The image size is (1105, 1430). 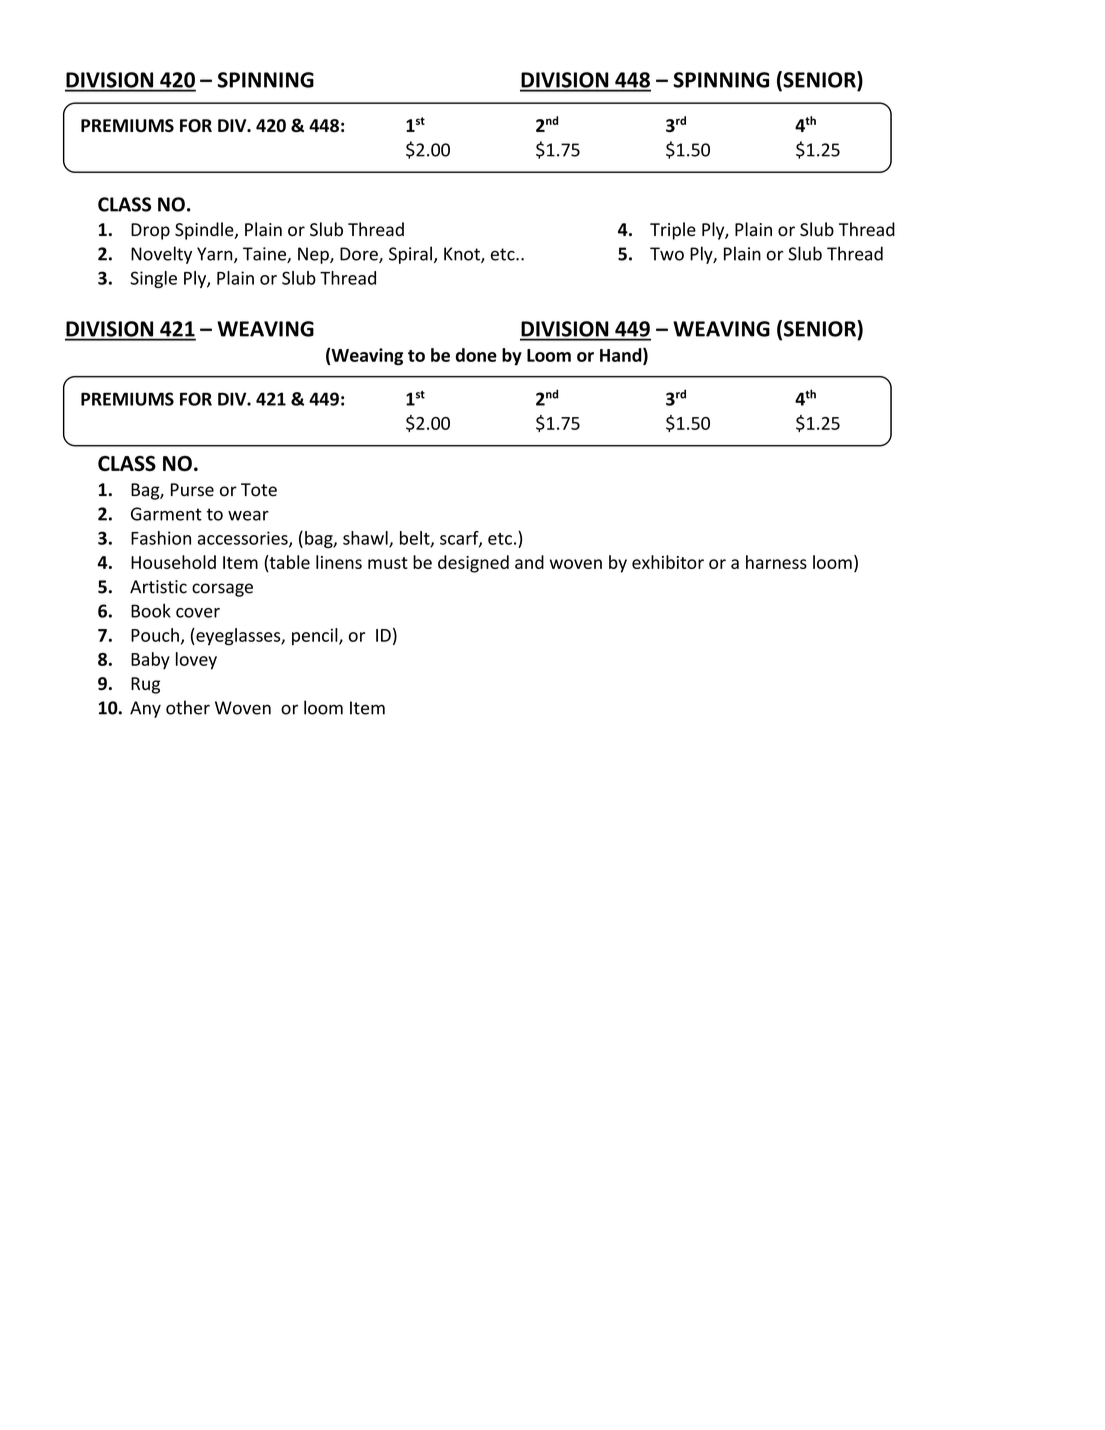 I want to click on done, so click(x=476, y=355).
